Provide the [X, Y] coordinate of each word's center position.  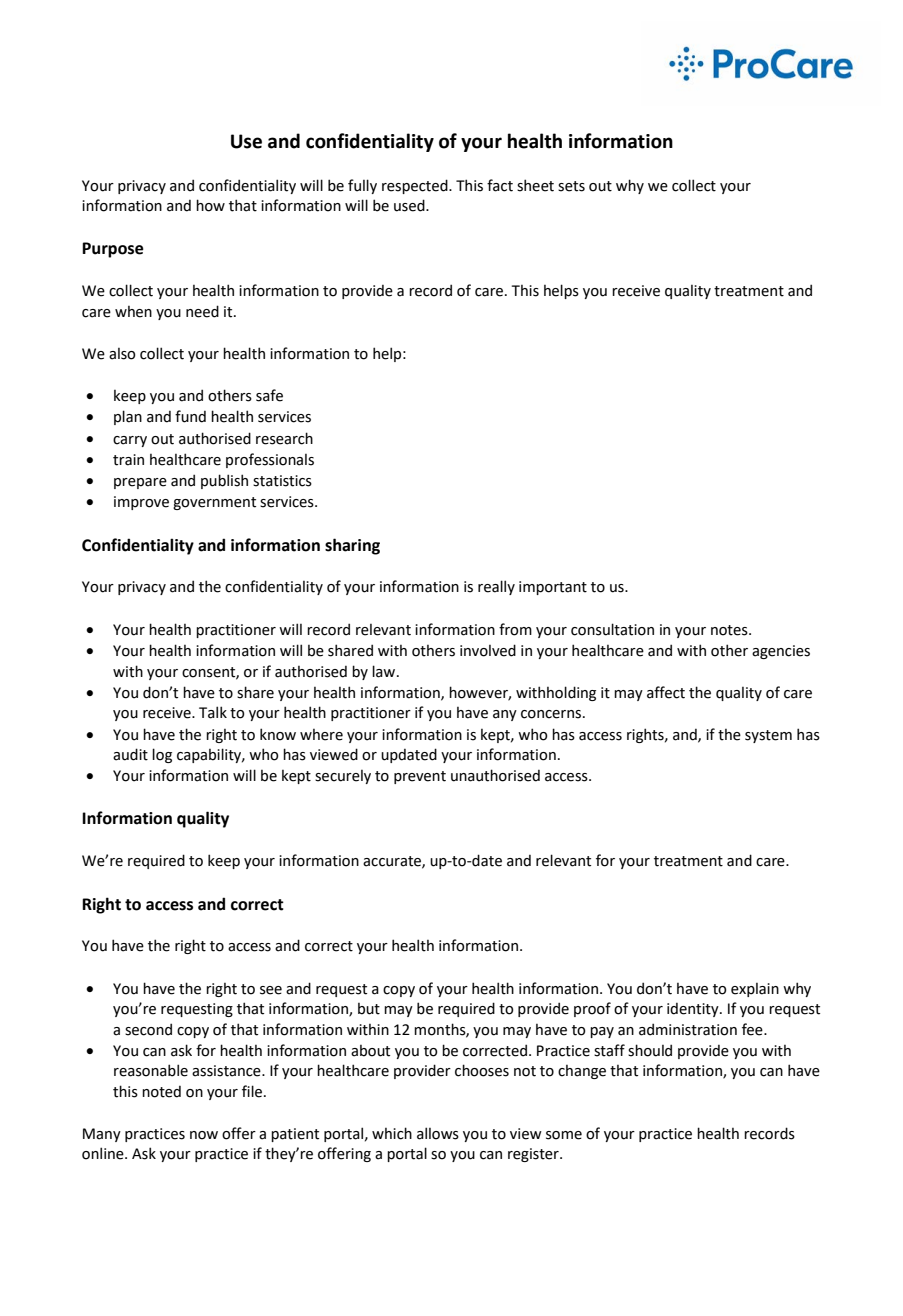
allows [438, 1133]
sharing [352, 546]
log [162, 755]
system [768, 736]
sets [571, 186]
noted [161, 1092]
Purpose [113, 250]
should [650, 1050]
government [214, 503]
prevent [420, 777]
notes [730, 630]
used [410, 205]
